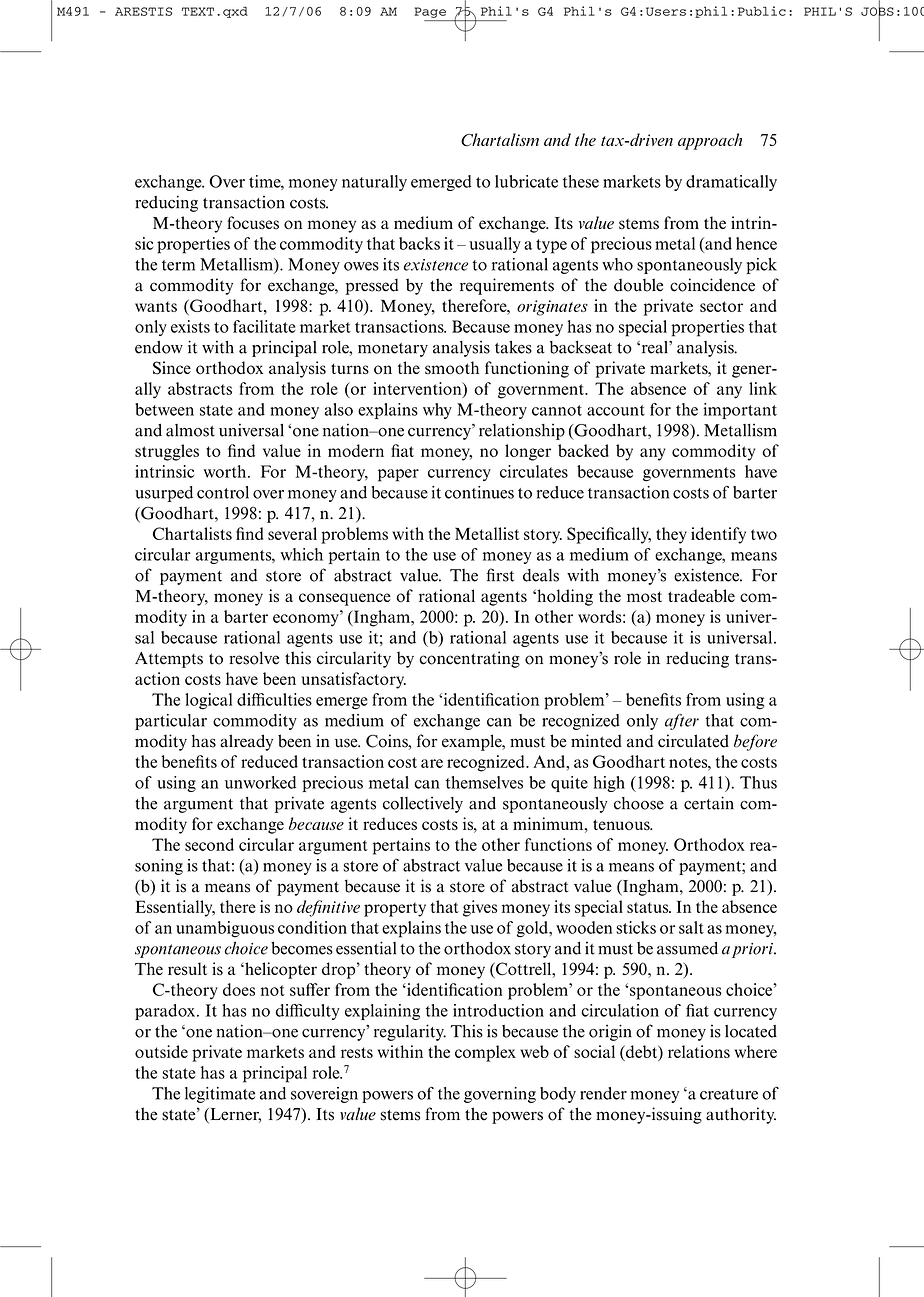  Describe the element at coordinates (246, 742) in the screenshot. I see `already` at that location.
